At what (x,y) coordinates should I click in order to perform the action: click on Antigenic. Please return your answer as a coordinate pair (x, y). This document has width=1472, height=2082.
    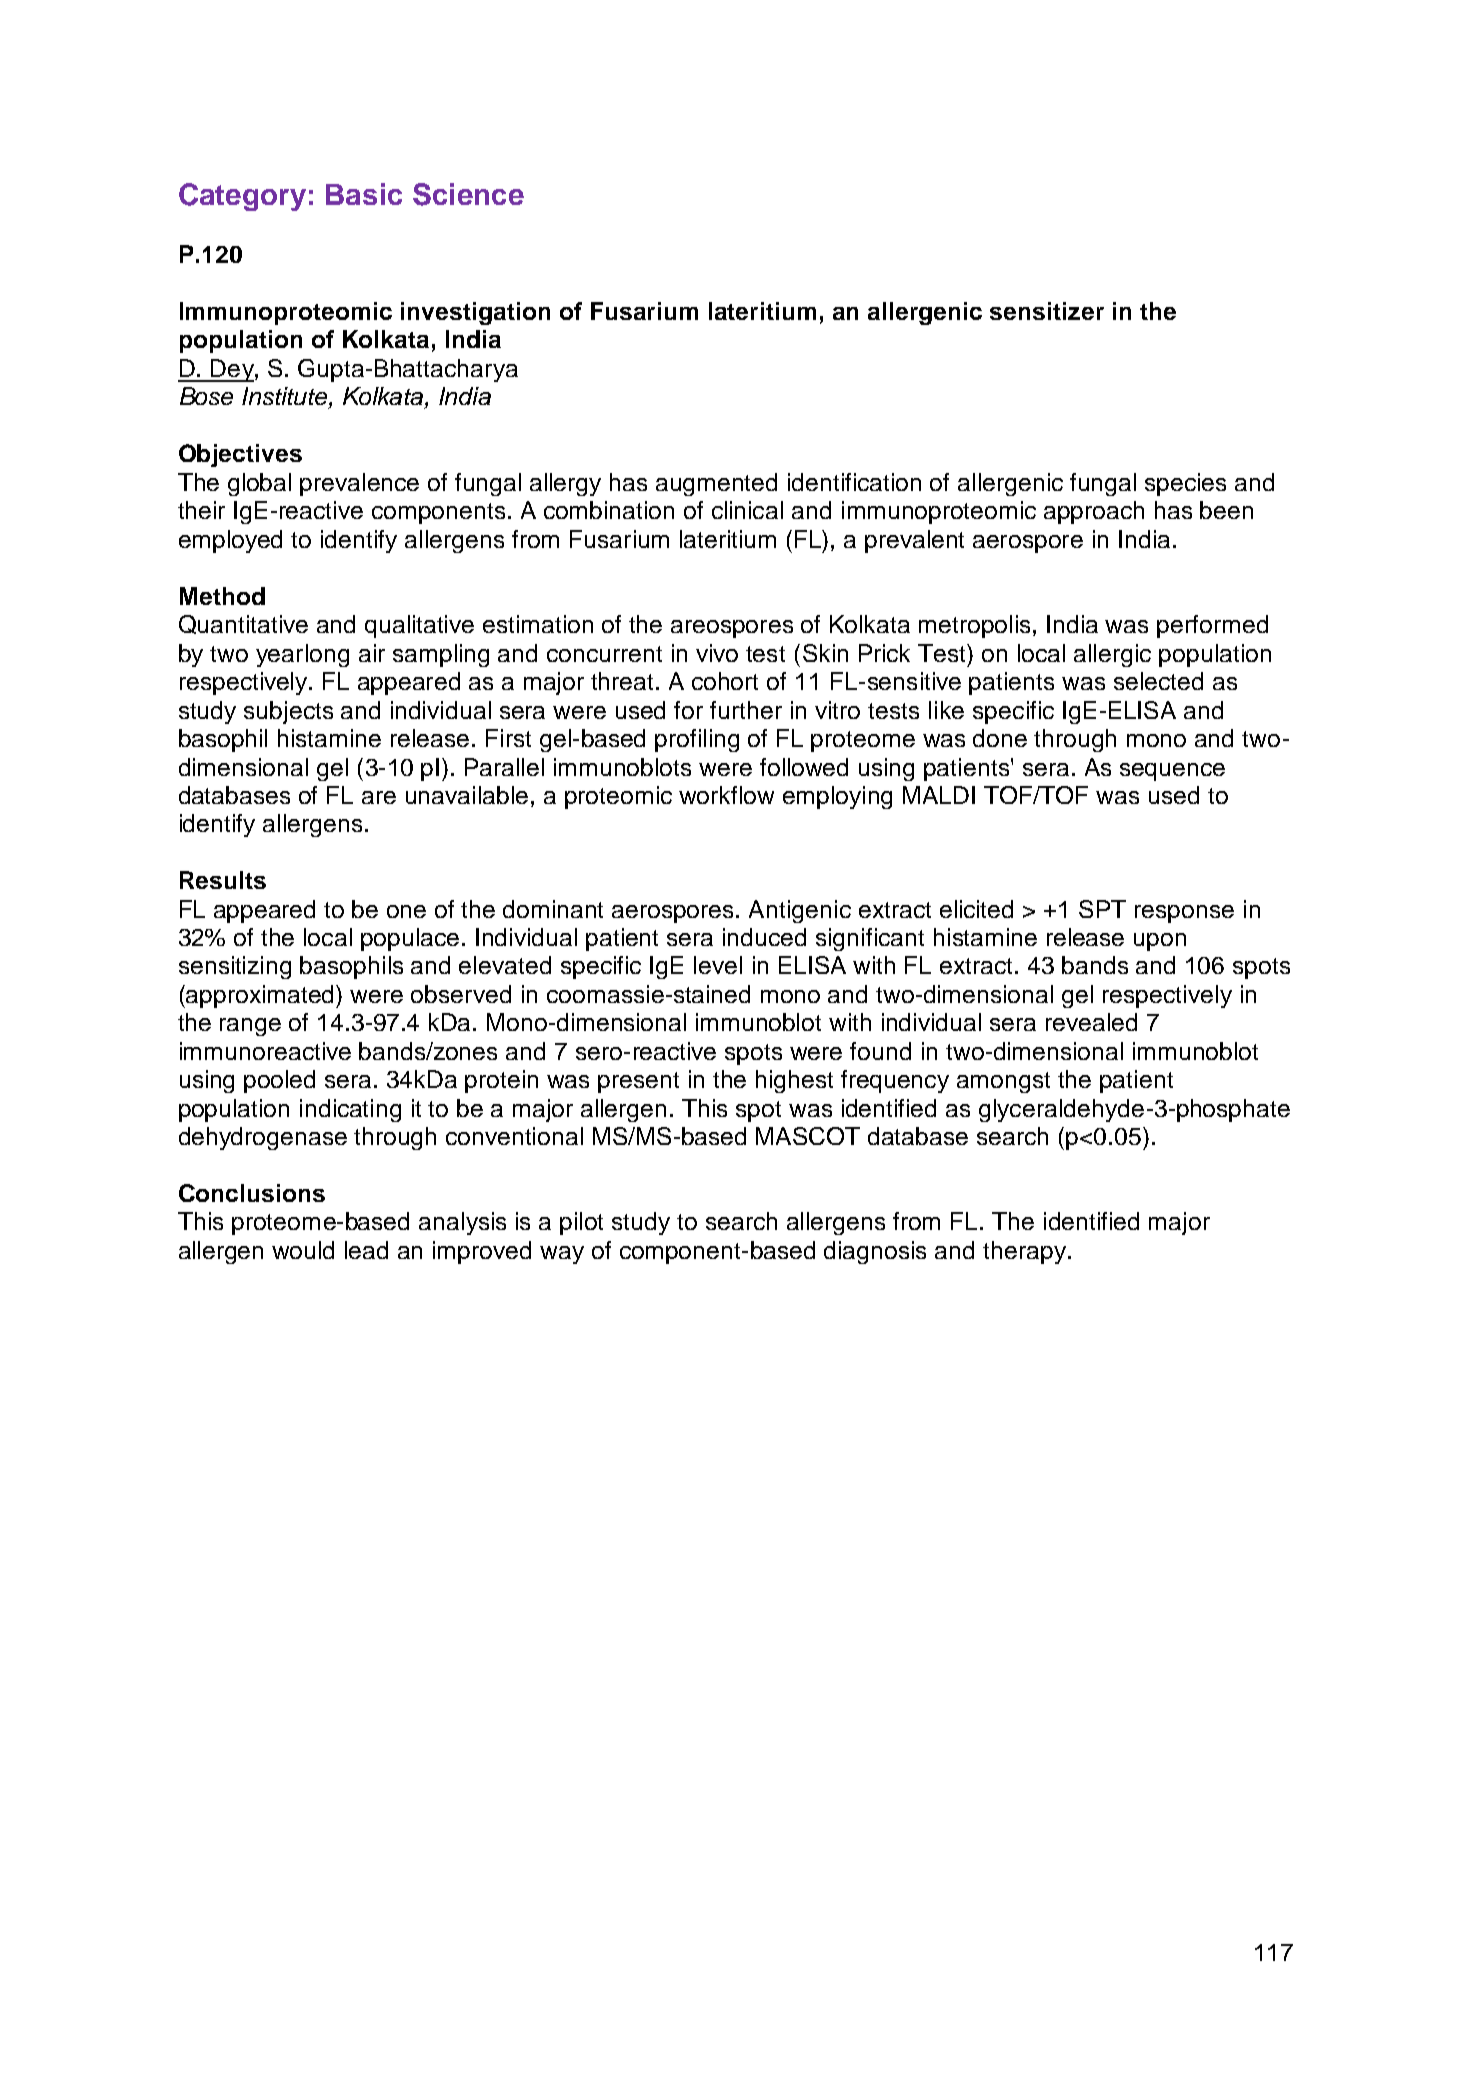
    Looking at the image, I should click on (800, 911).
